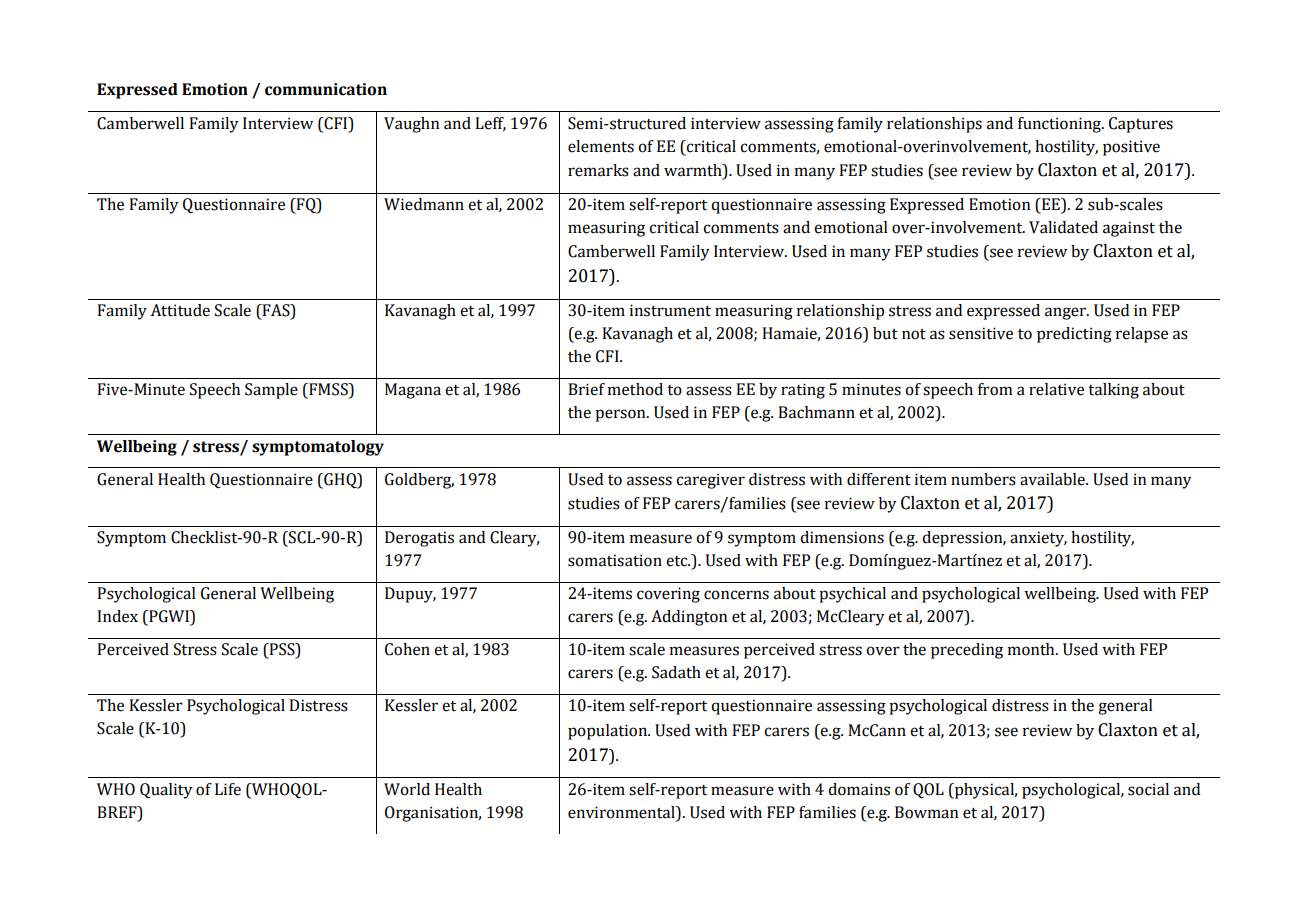 This page has width=1308, height=924. What do you see at coordinates (228, 789) in the page?
I see `Life` at bounding box center [228, 789].
